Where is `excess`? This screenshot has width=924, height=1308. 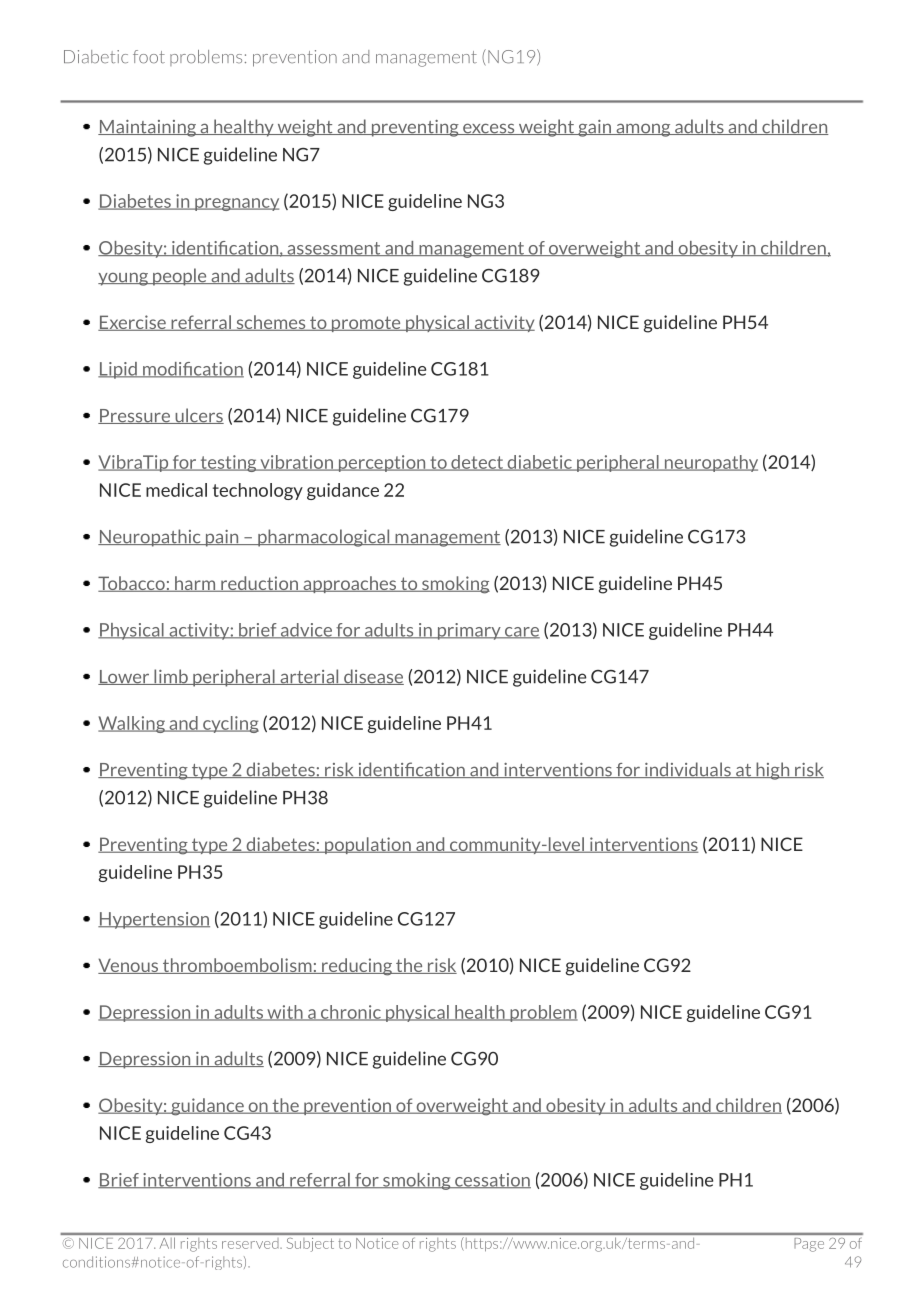
excess is located at coordinates (489, 129).
